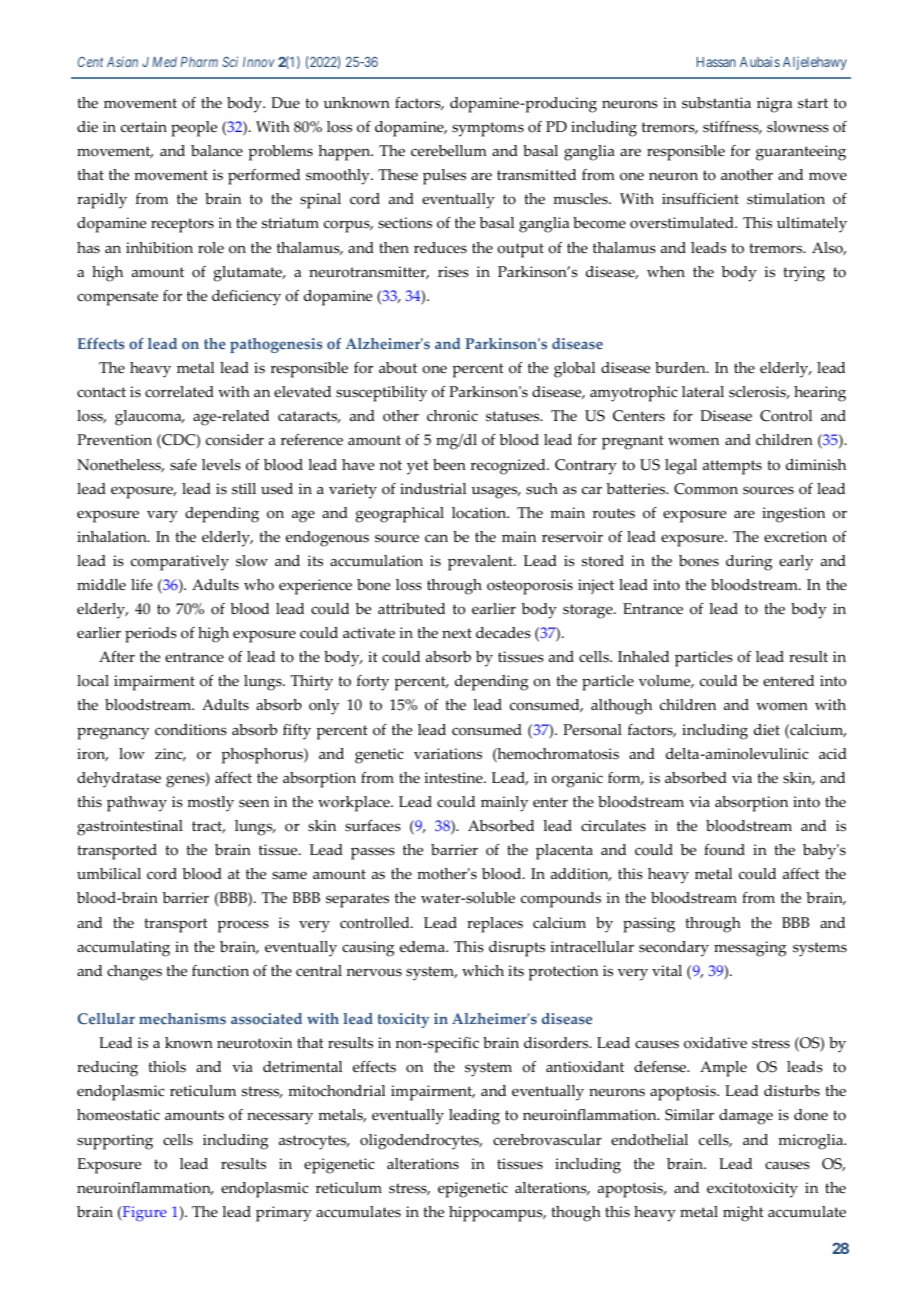 The image size is (924, 1308). I want to click on replaces, so click(495, 925).
